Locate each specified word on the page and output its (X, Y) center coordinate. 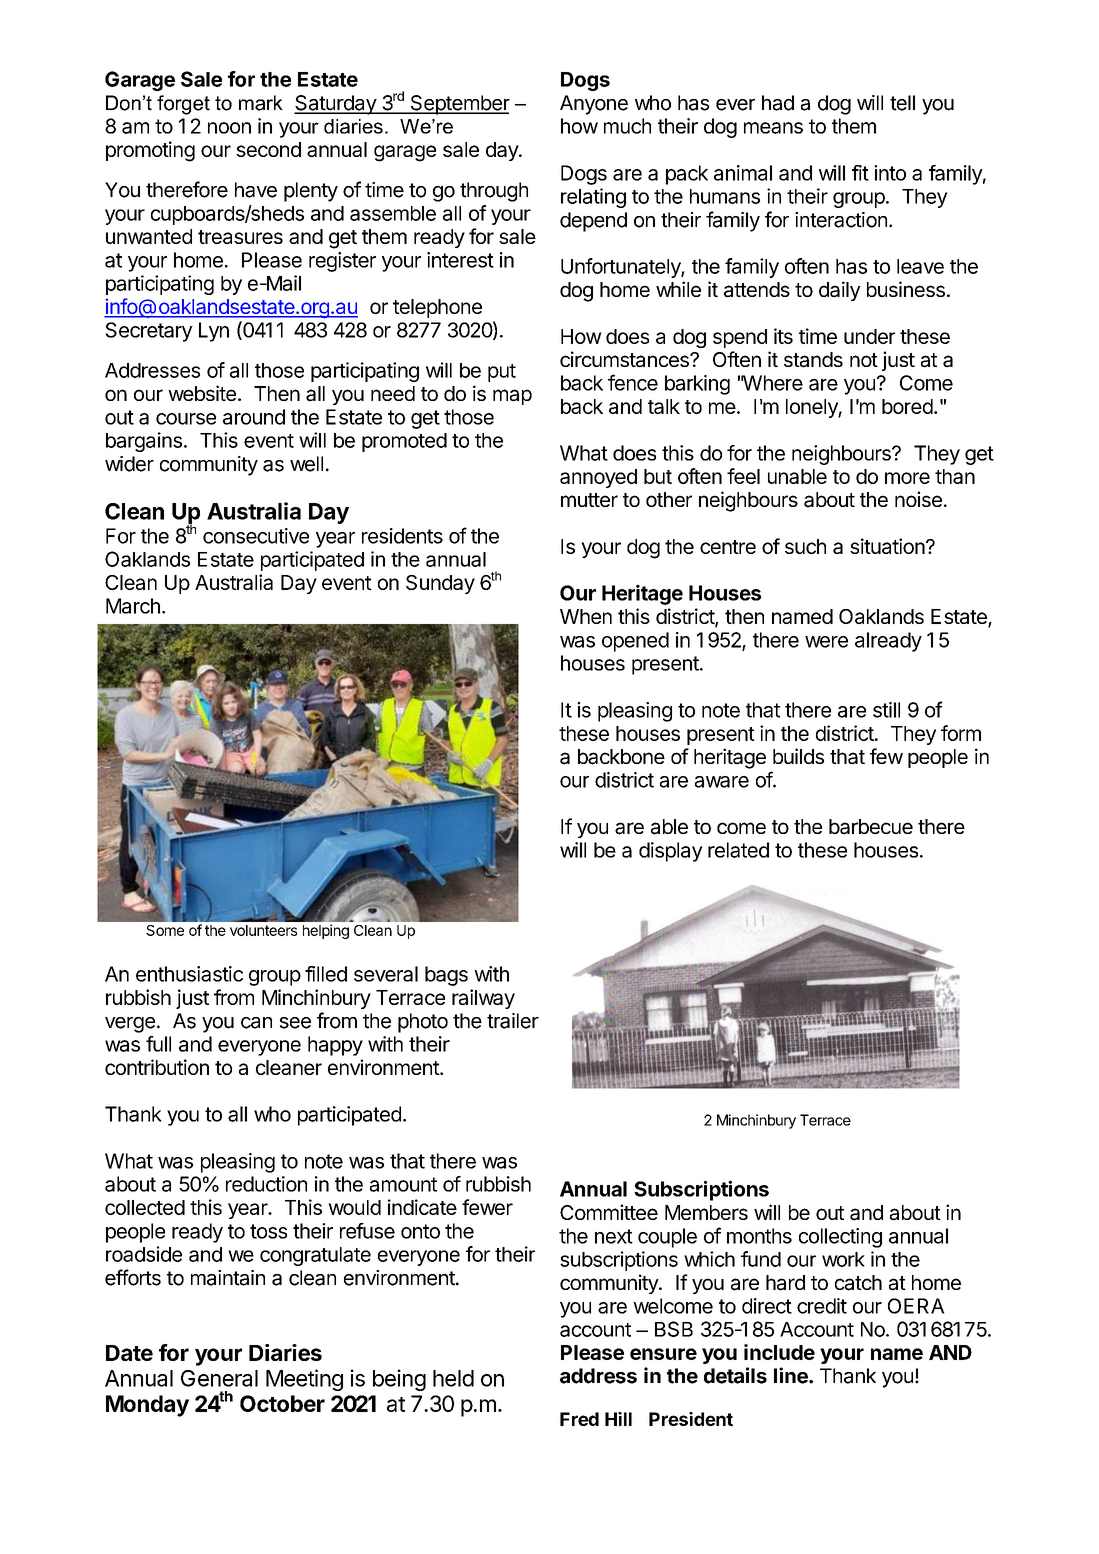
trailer (513, 1021)
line (792, 1375)
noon (229, 128)
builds (798, 756)
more (907, 478)
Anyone (594, 105)
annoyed (598, 478)
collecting (840, 1238)
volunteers (263, 930)
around (254, 417)
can (256, 1023)
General (219, 1378)
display (671, 852)
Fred (579, 1419)
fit (860, 173)
